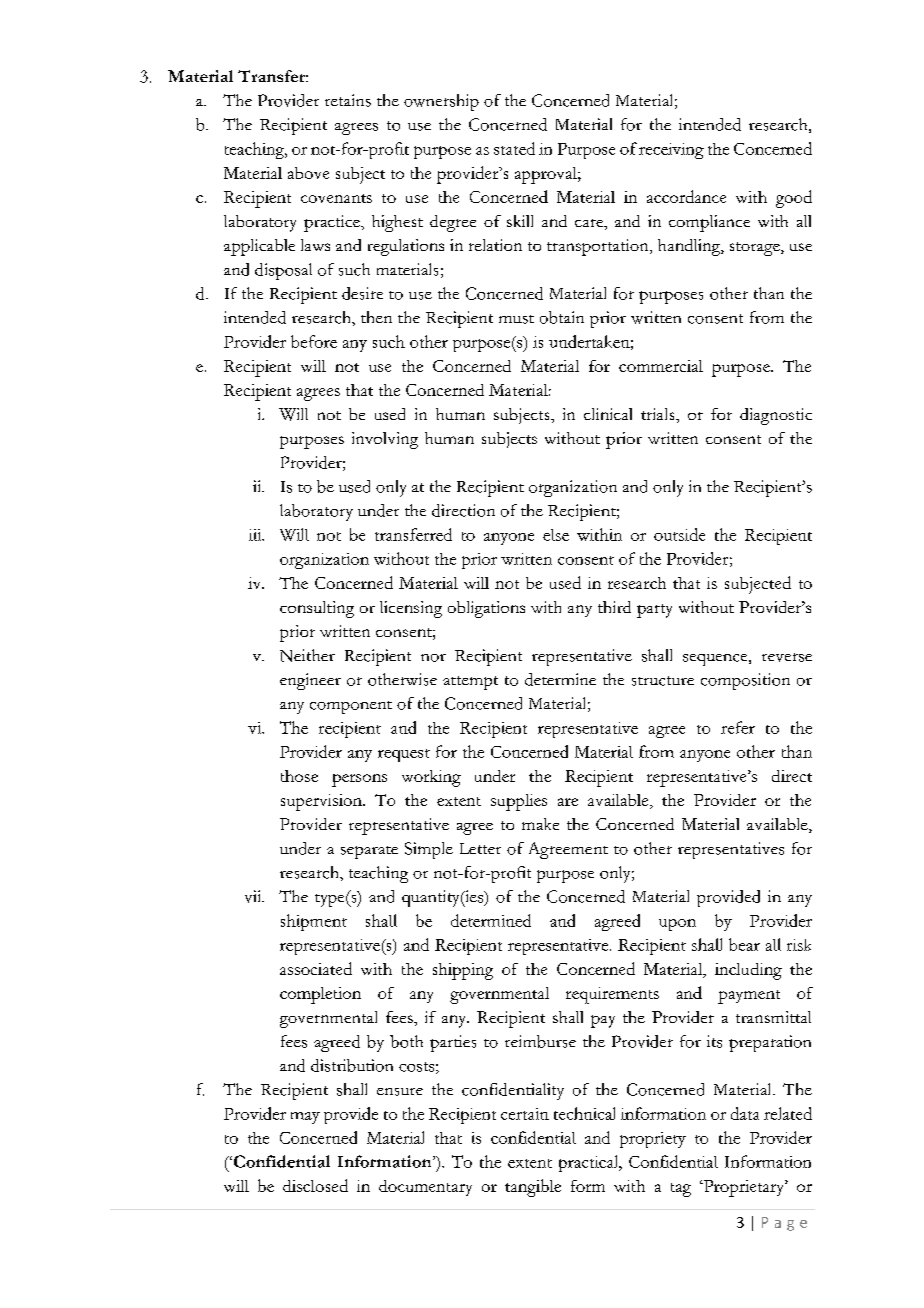 This image has width=924, height=1308. What do you see at coordinates (671, 151) in the image?
I see `receiving` at bounding box center [671, 151].
